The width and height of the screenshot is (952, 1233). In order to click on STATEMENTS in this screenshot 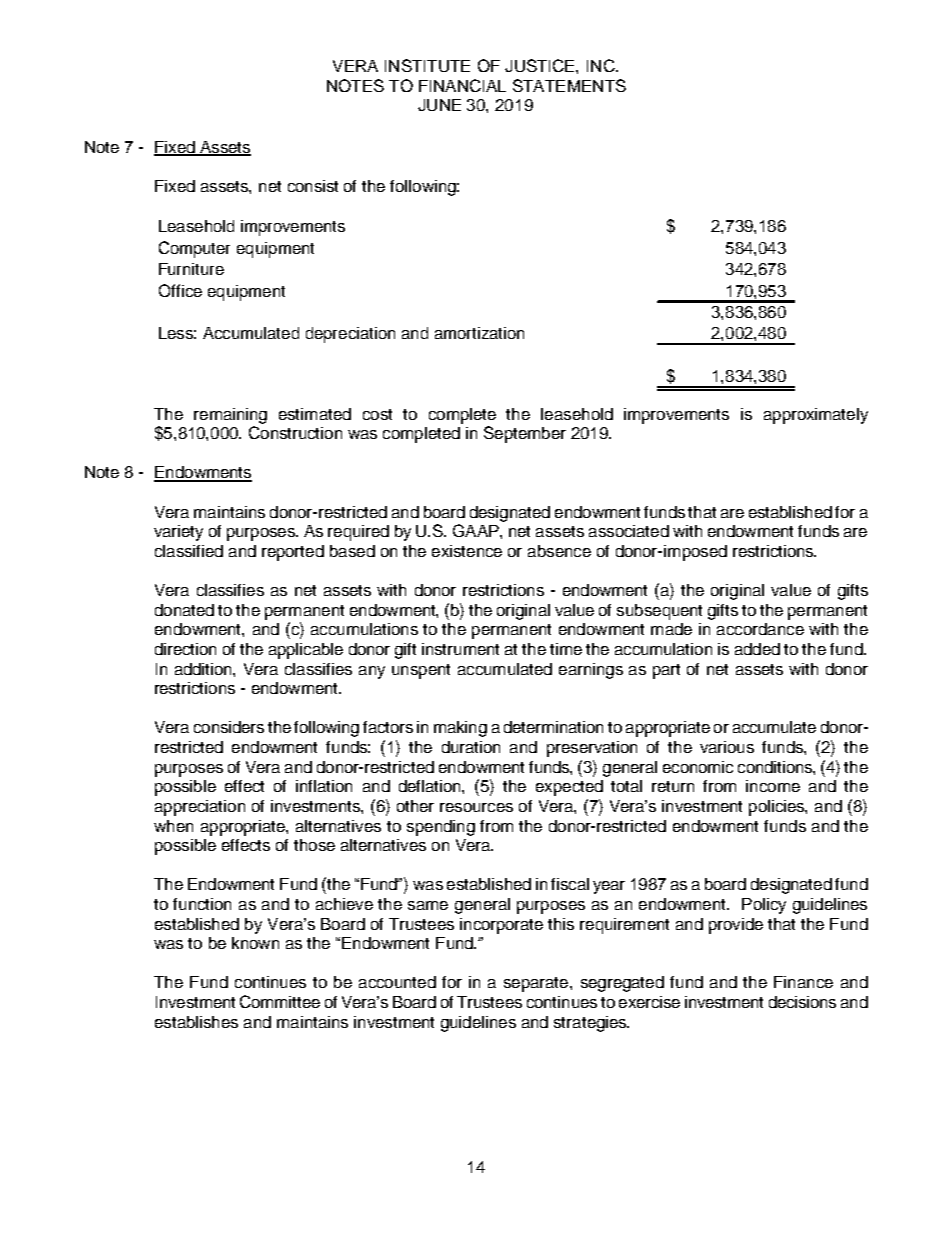, I will do `click(569, 85)`.
